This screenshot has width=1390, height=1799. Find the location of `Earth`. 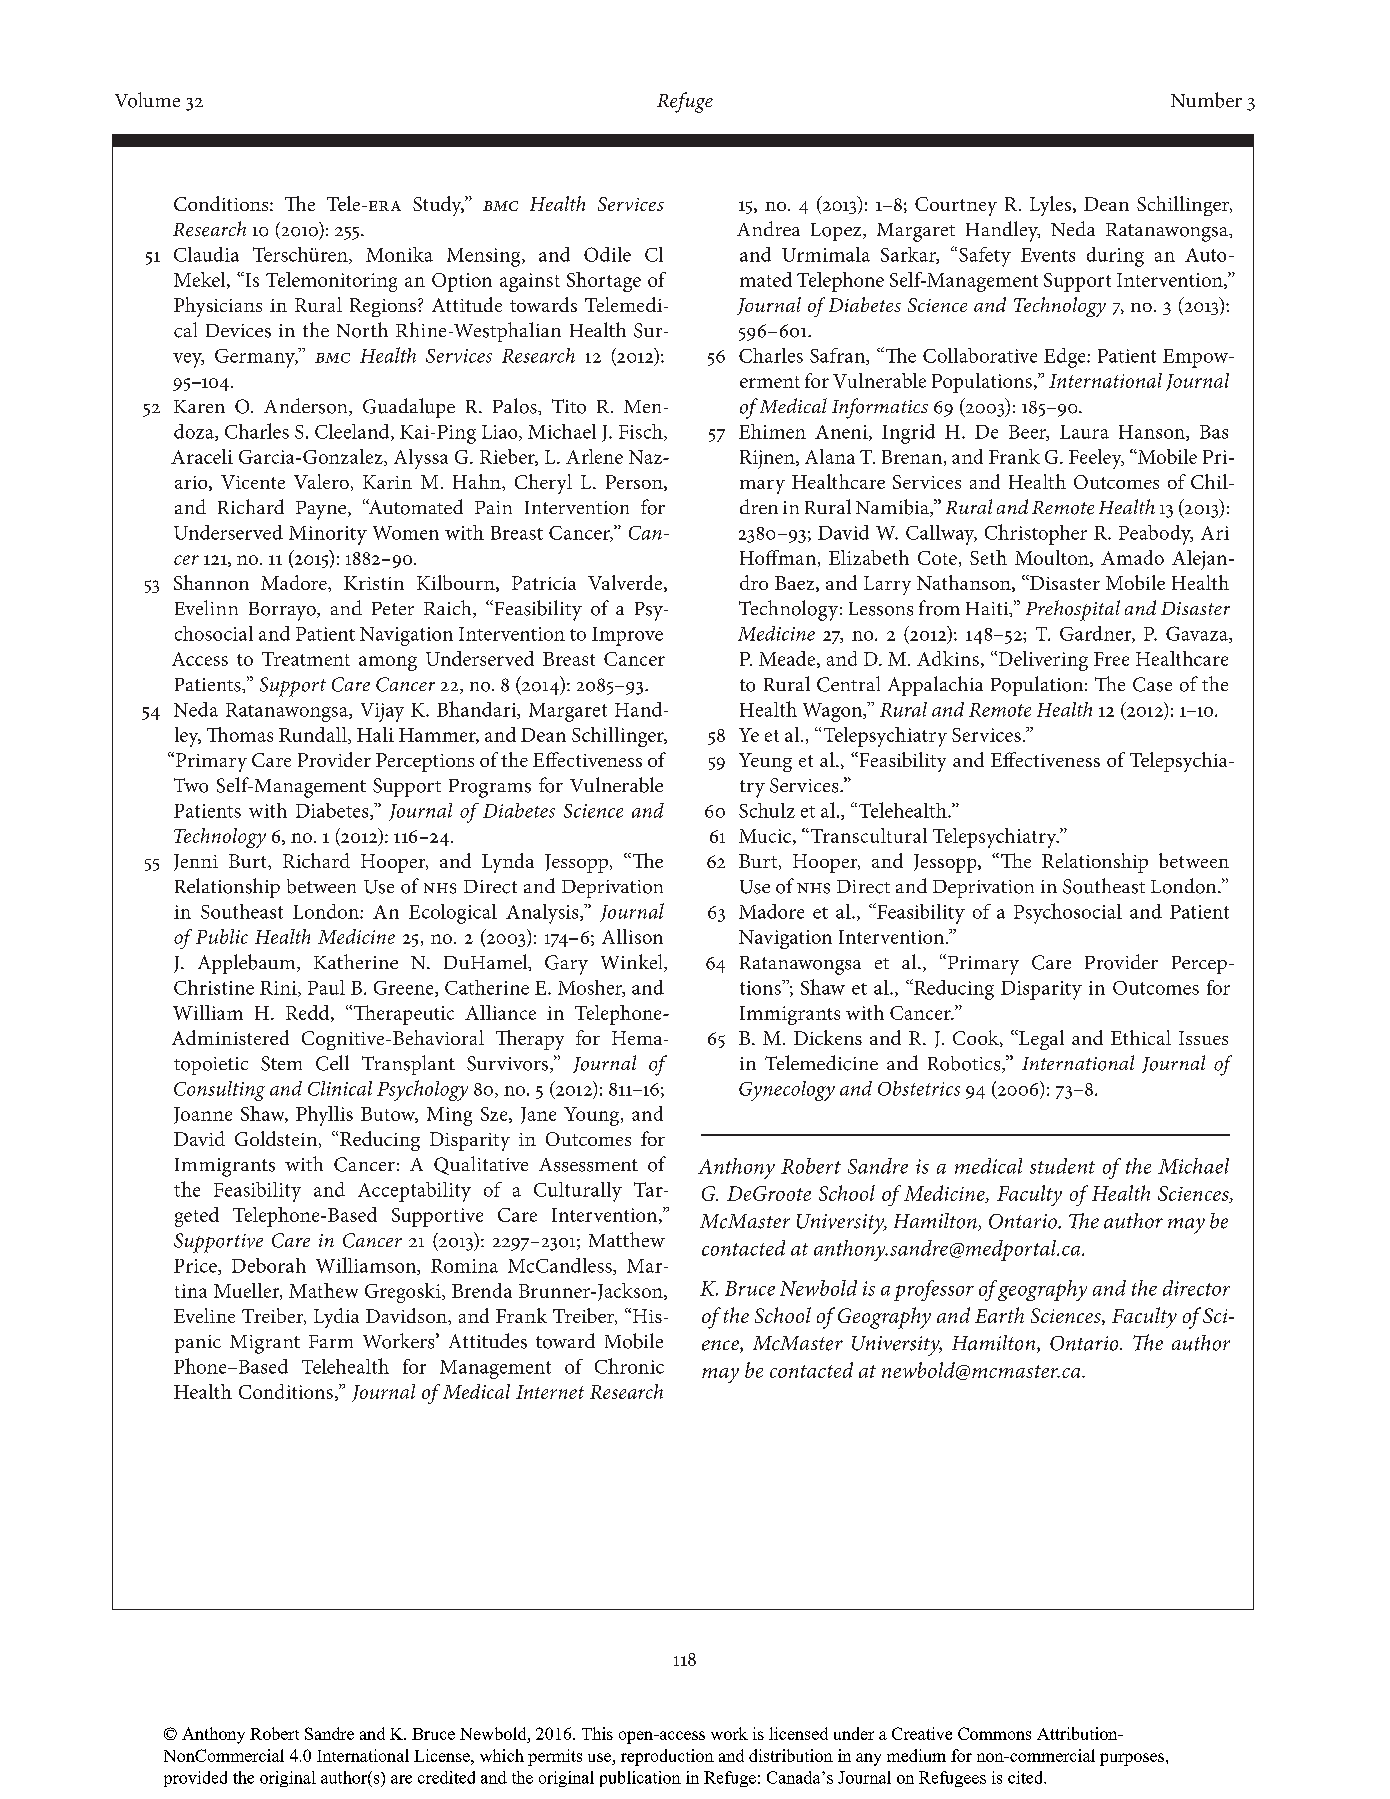

Earth is located at coordinates (999, 1315).
